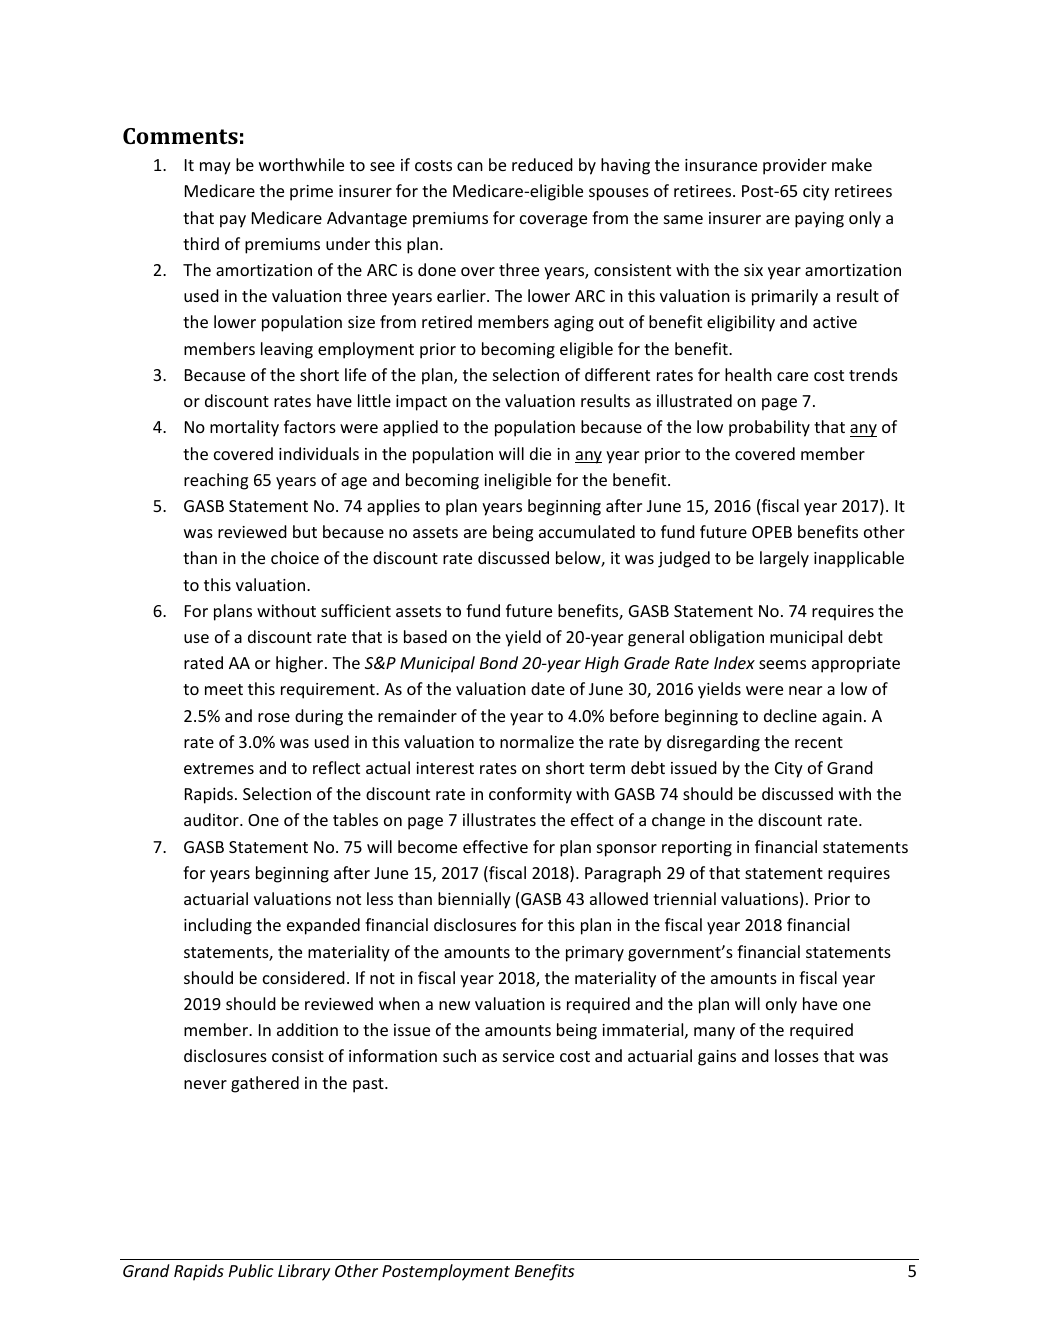 This image has width=1039, height=1344. What do you see at coordinates (251, 1270) in the image?
I see `Public` at bounding box center [251, 1270].
